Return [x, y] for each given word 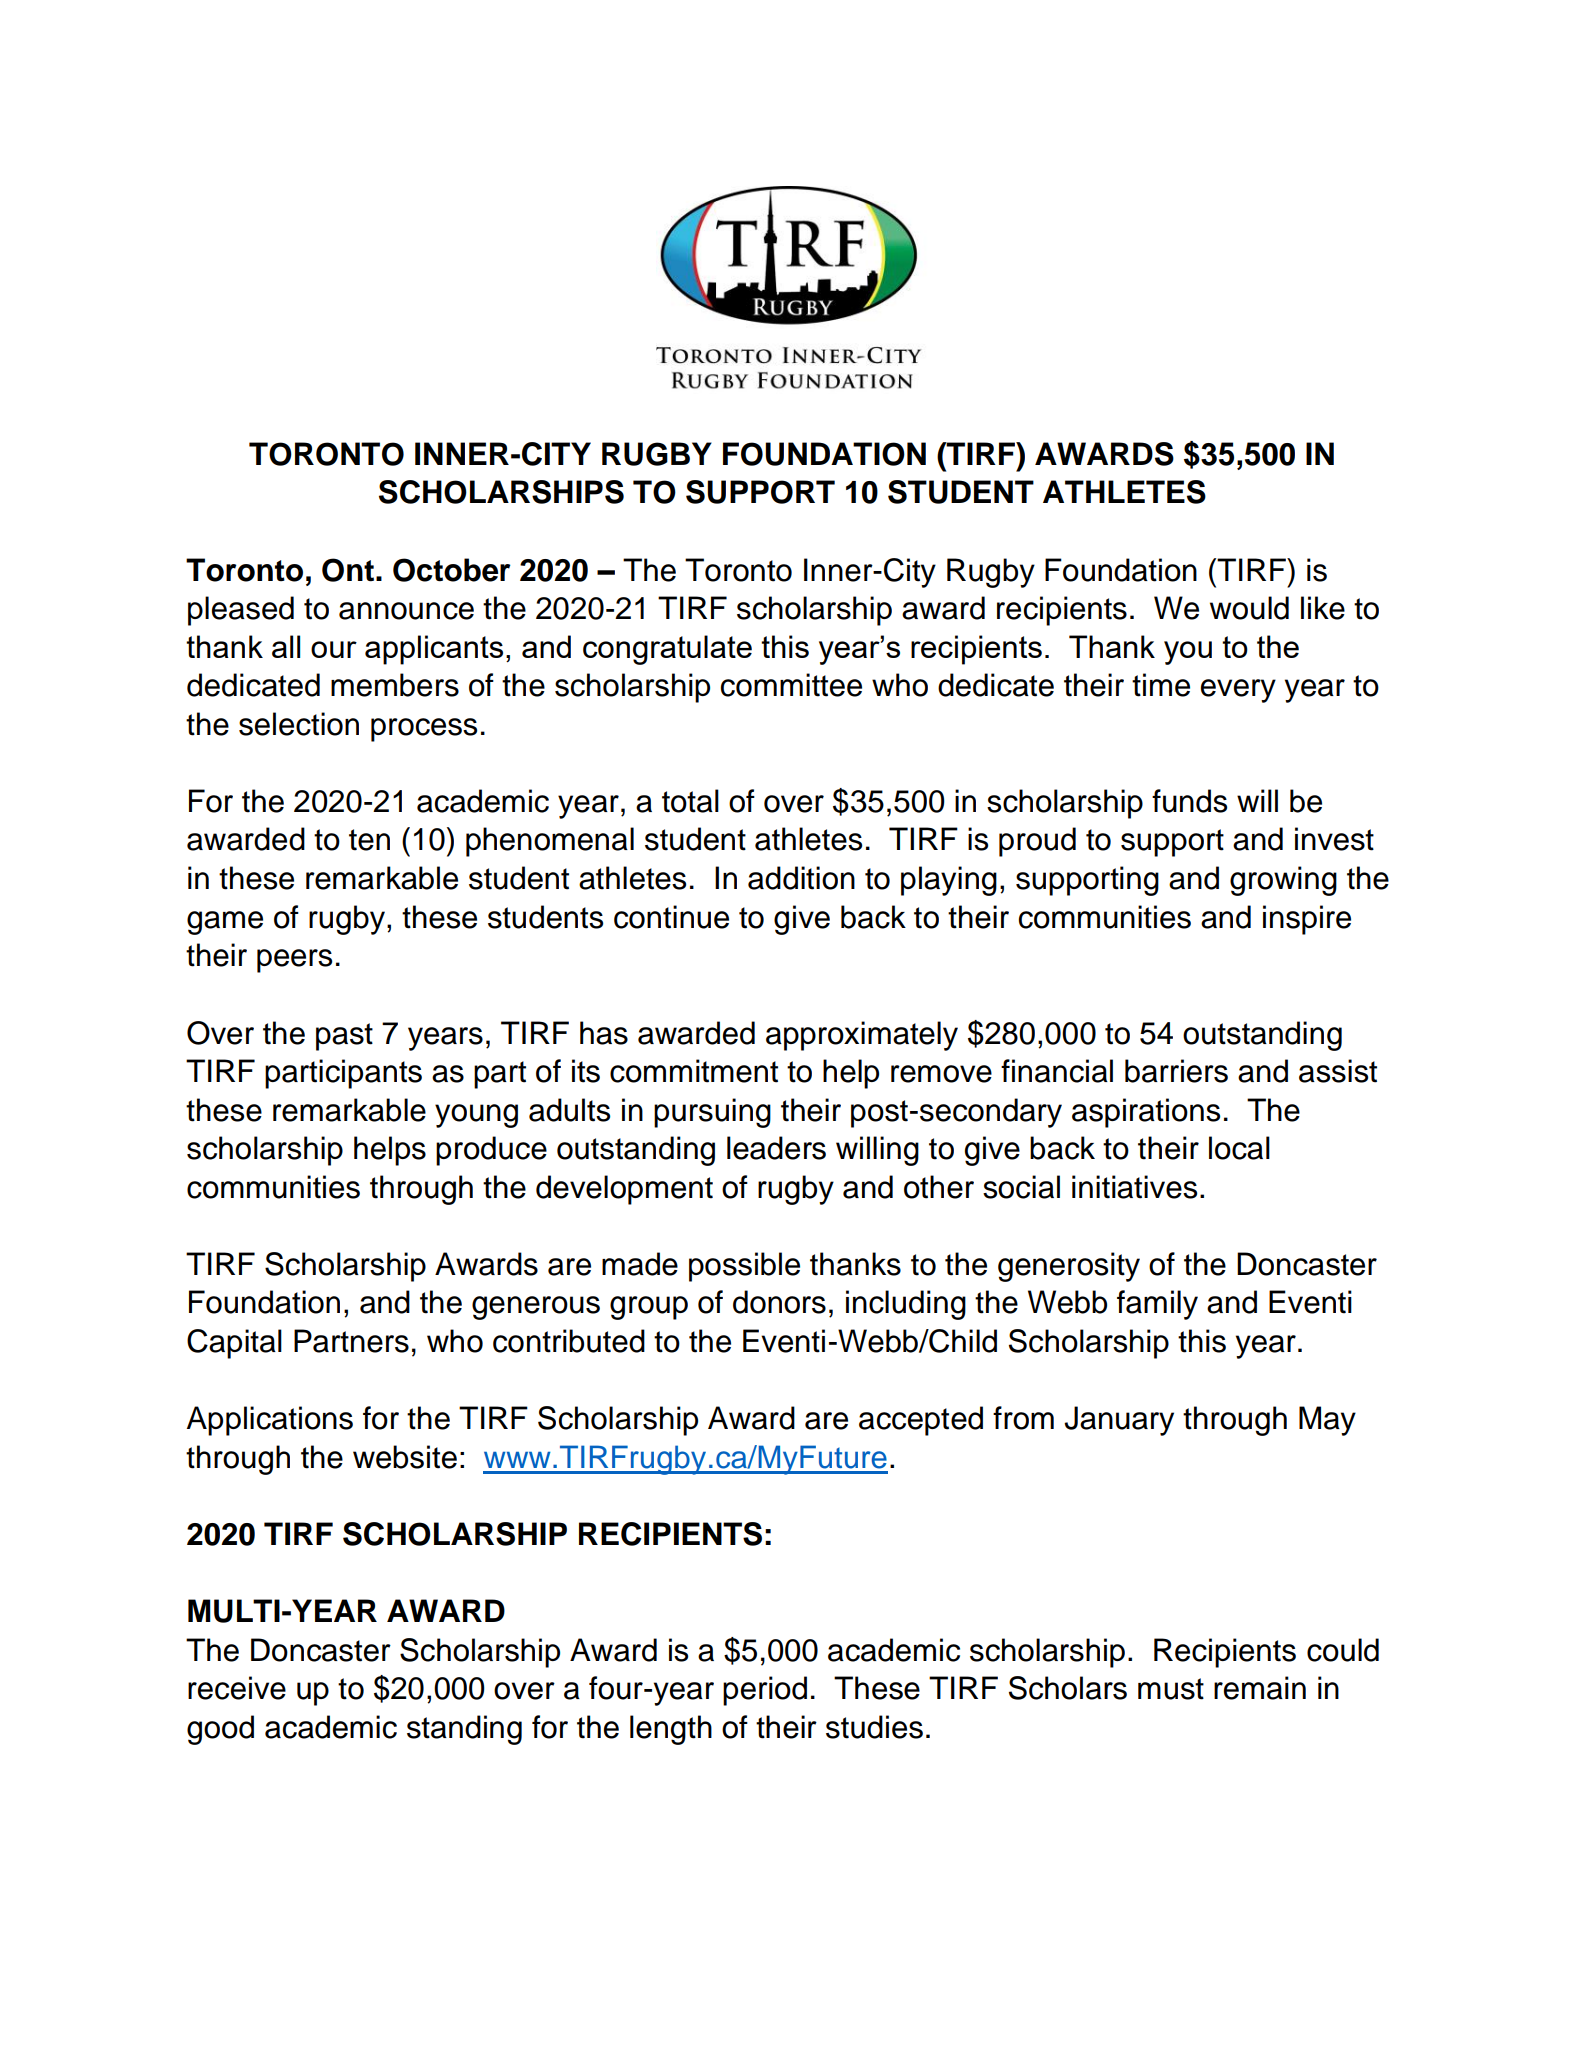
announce [406, 611]
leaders [776, 1148]
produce [491, 1151]
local [1239, 1148]
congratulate [667, 650]
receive [237, 1688]
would [1249, 608]
